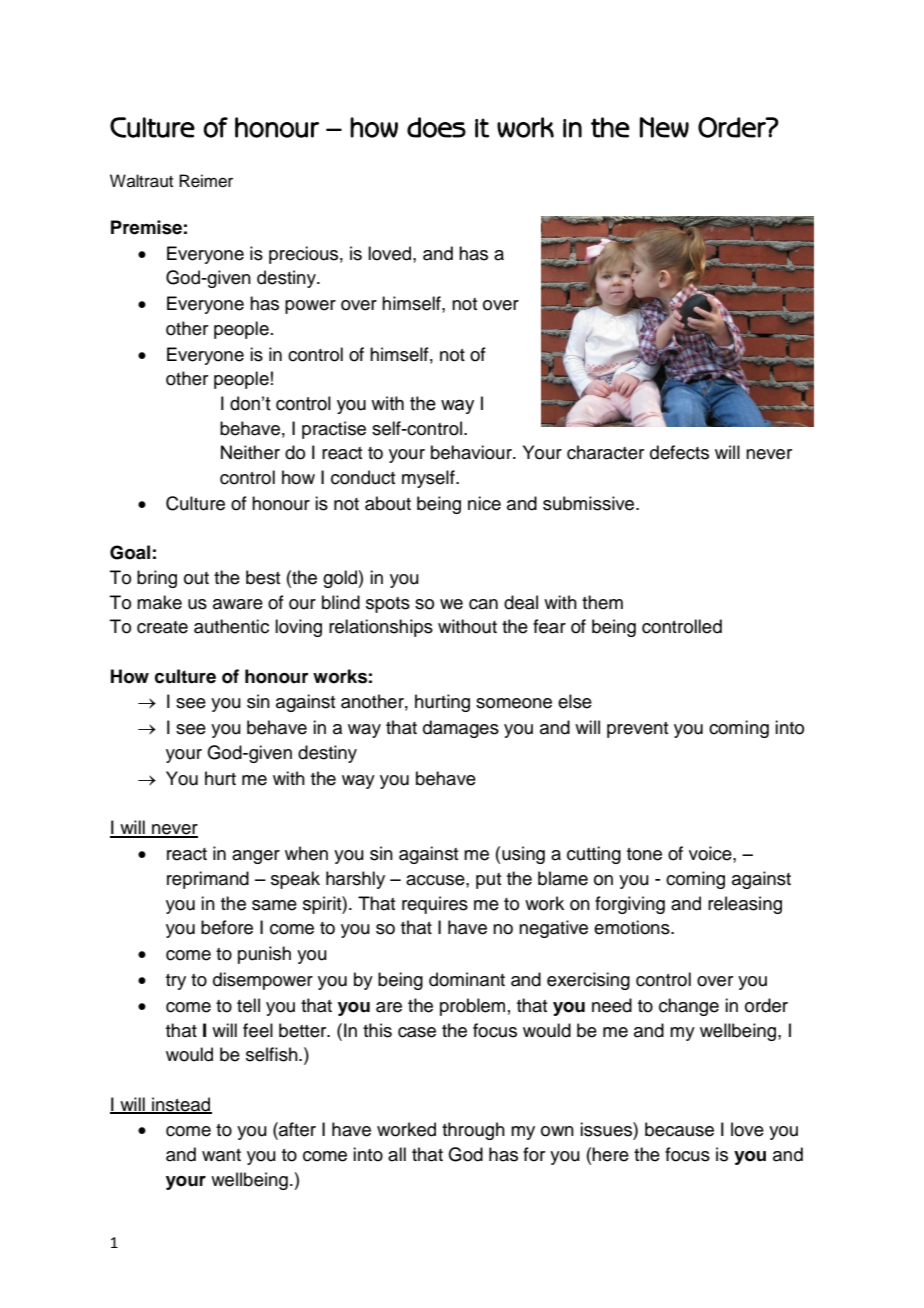 This document has width=924, height=1308. I want to click on damages, so click(461, 729).
